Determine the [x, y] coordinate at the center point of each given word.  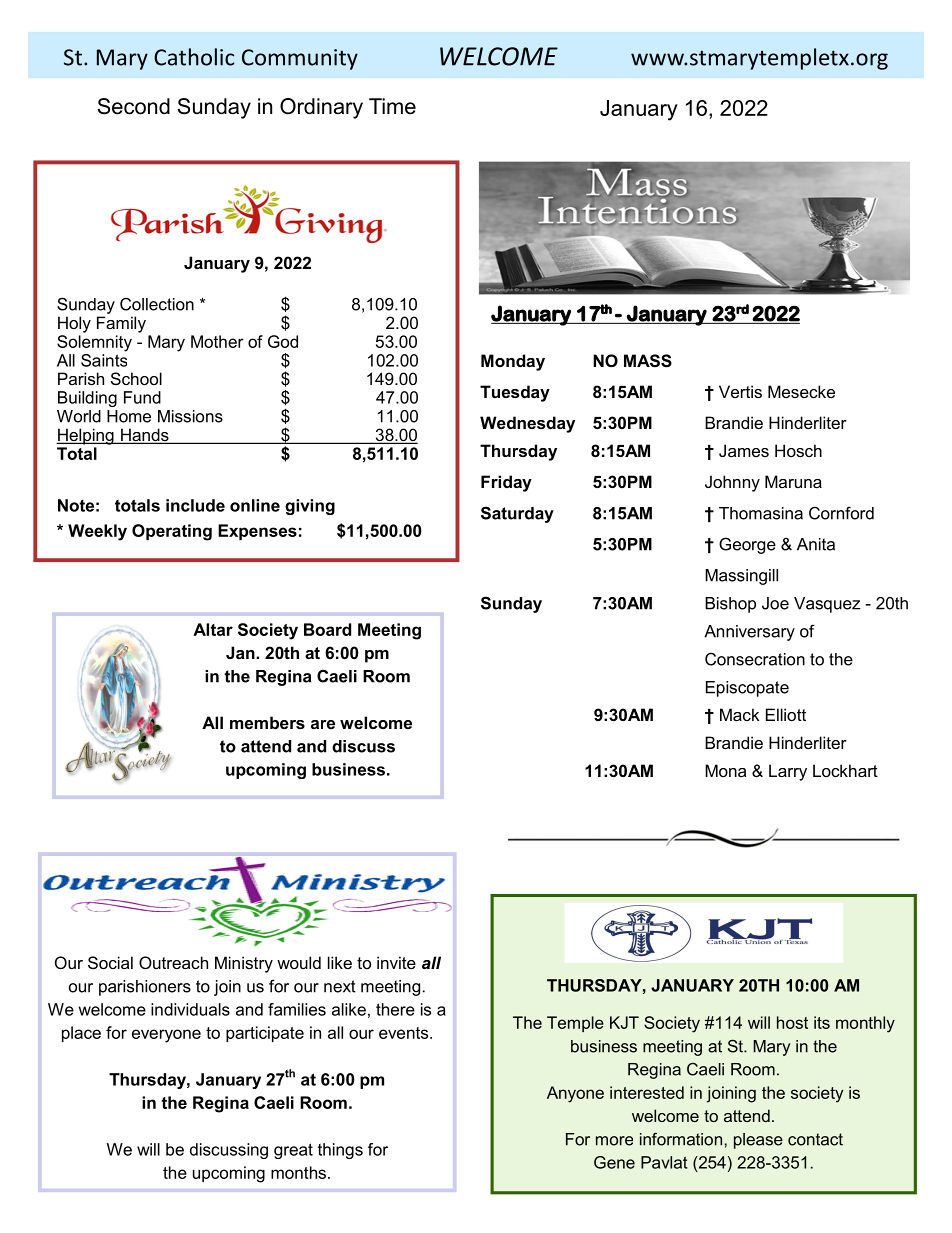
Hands [145, 436]
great [293, 1151]
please [758, 1141]
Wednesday [527, 424]
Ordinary [321, 108]
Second [134, 106]
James [744, 450]
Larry [788, 772]
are [323, 724]
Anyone [575, 1094]
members [267, 722]
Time [392, 106]
